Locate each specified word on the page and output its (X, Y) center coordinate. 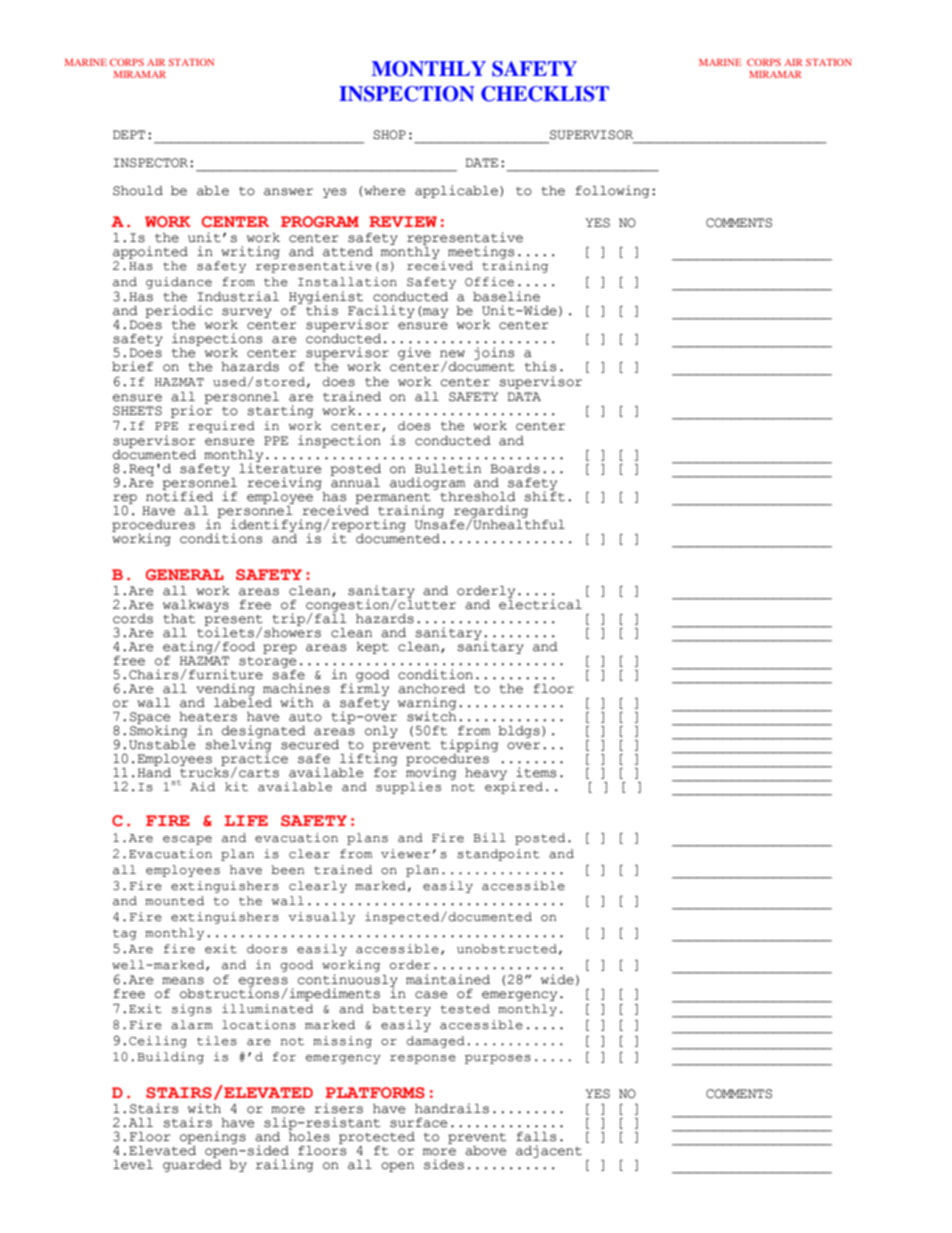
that (179, 619)
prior (192, 410)
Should (138, 191)
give (414, 353)
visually (322, 918)
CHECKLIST (545, 94)
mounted (174, 901)
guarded (192, 1166)
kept (372, 648)
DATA (524, 396)
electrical (540, 603)
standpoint (498, 855)
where (384, 191)
